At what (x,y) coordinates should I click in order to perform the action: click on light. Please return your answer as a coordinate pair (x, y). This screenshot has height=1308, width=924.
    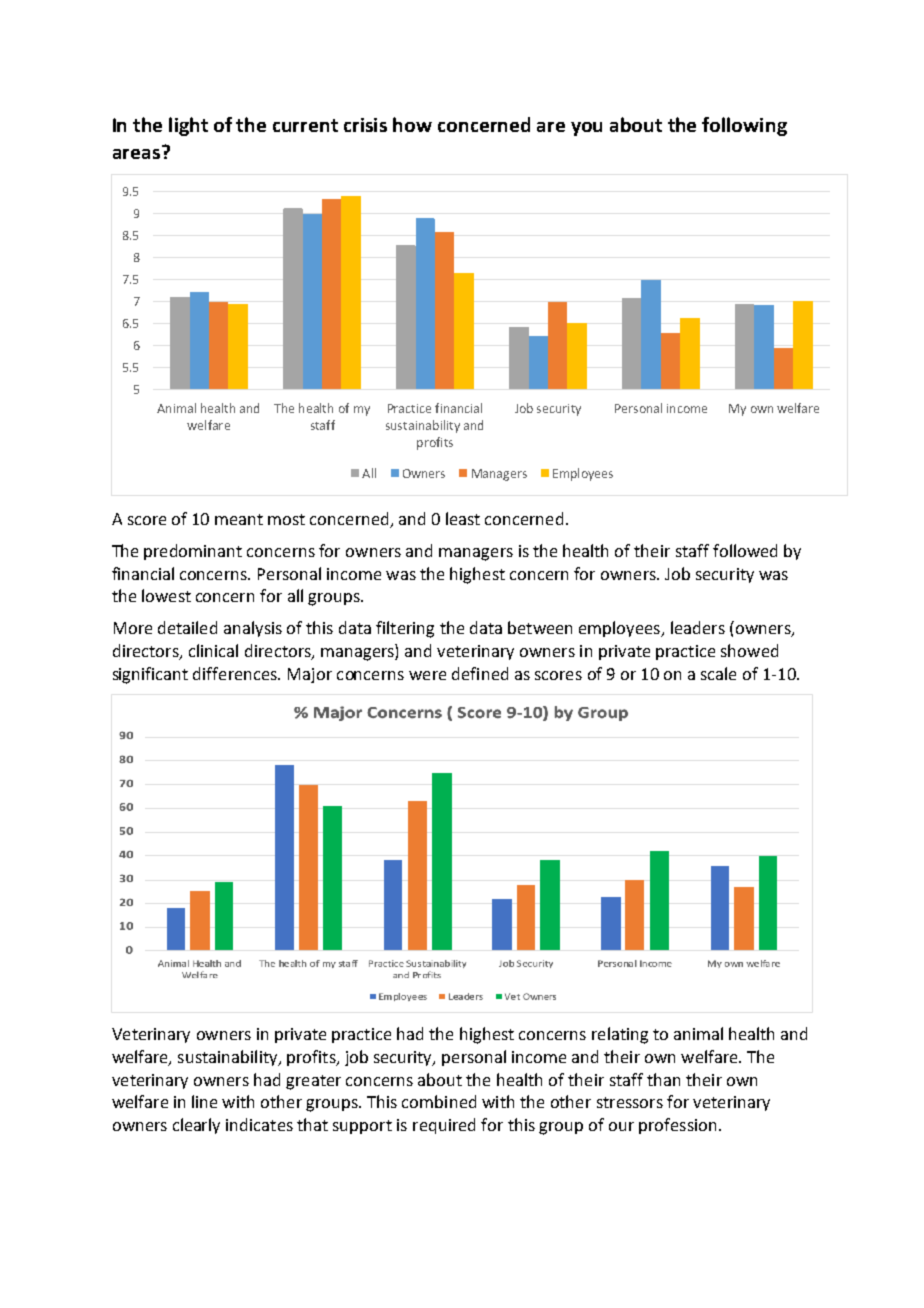
    Looking at the image, I should click on (188, 126).
